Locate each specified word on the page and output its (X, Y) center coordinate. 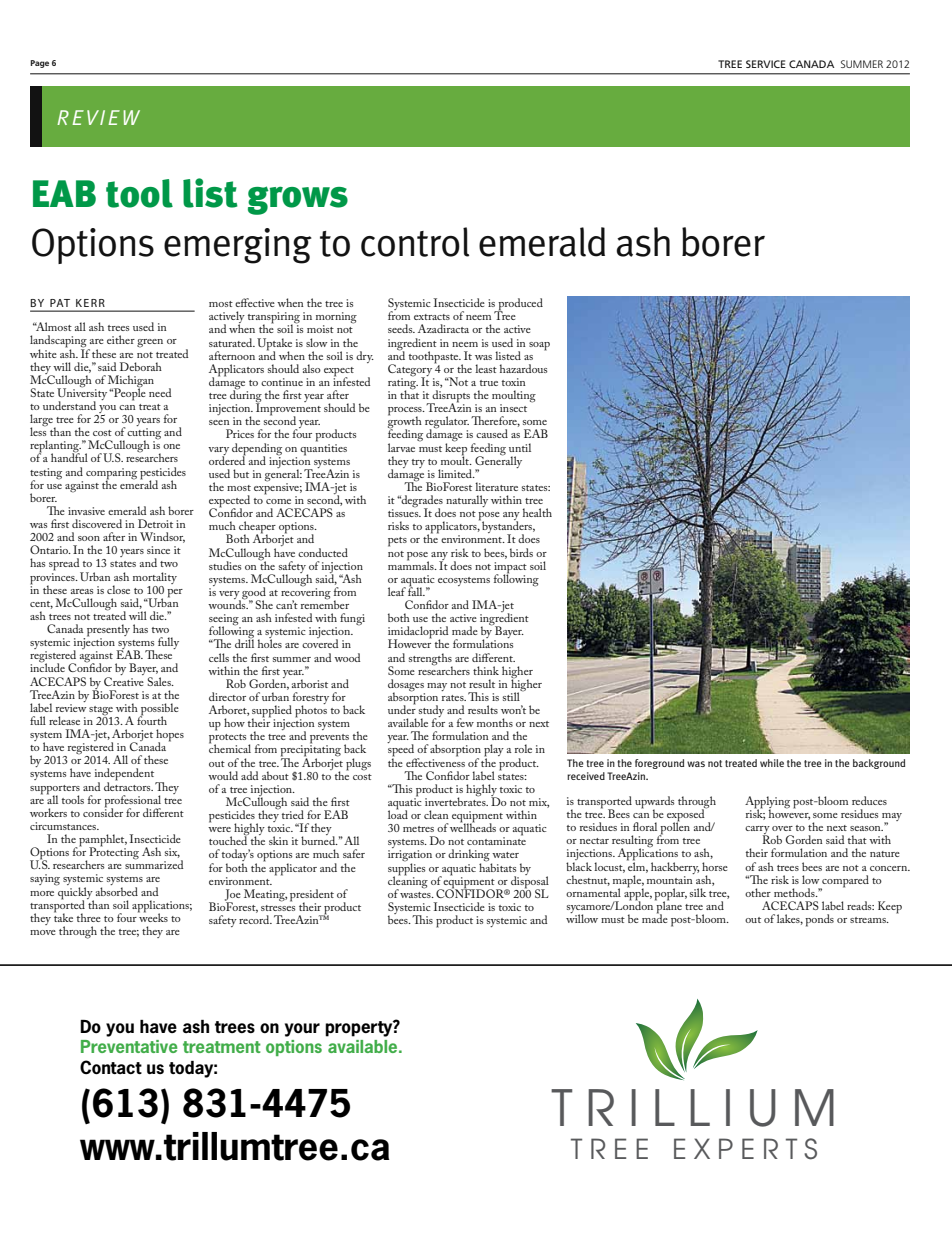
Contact (111, 1067)
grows (298, 200)
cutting (144, 435)
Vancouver (600, 1120)
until (520, 447)
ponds (819, 920)
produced (519, 305)
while (772, 763)
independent (126, 775)
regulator (447, 423)
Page (39, 64)
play (494, 751)
